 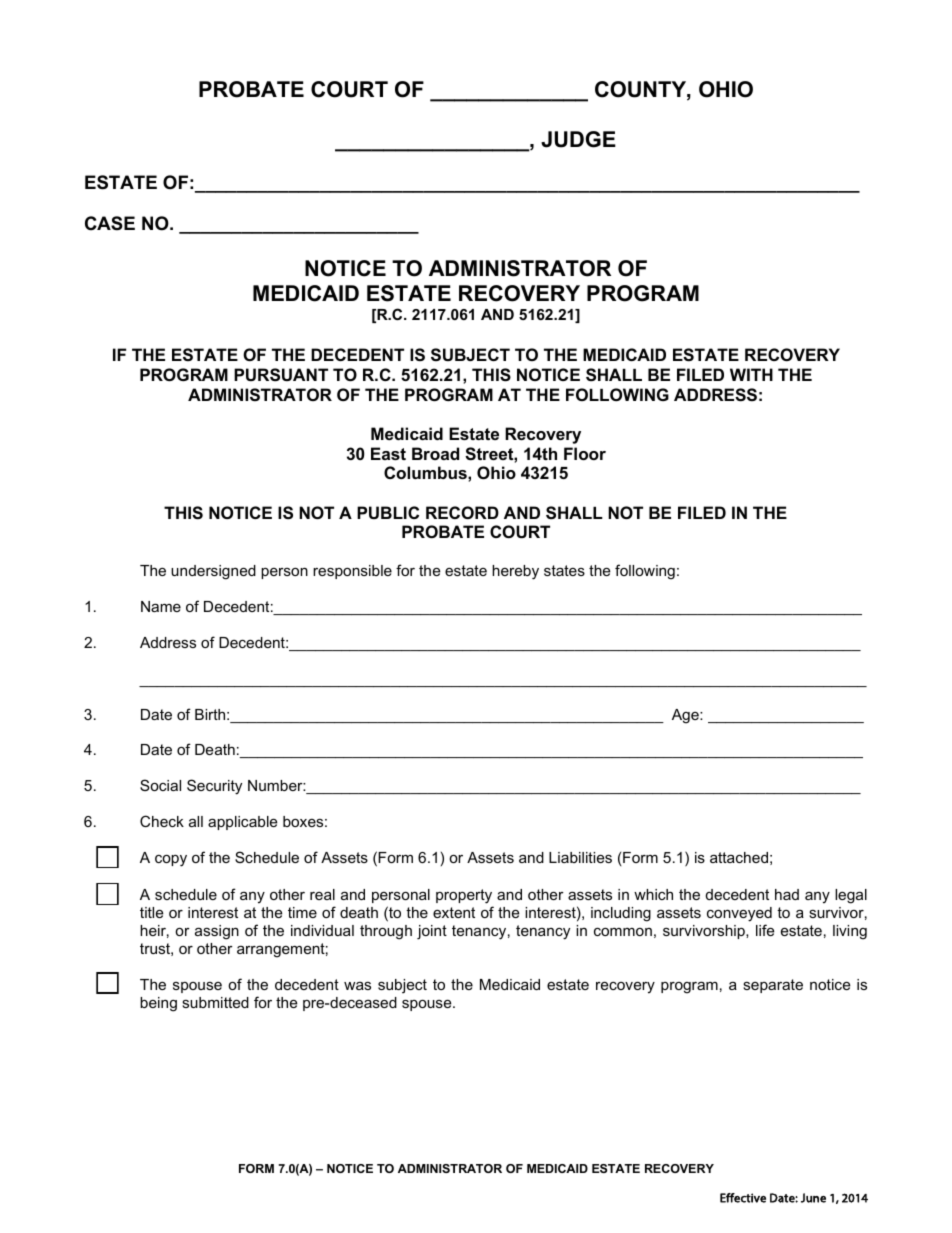 I want to click on CASE, so click(x=110, y=223).
